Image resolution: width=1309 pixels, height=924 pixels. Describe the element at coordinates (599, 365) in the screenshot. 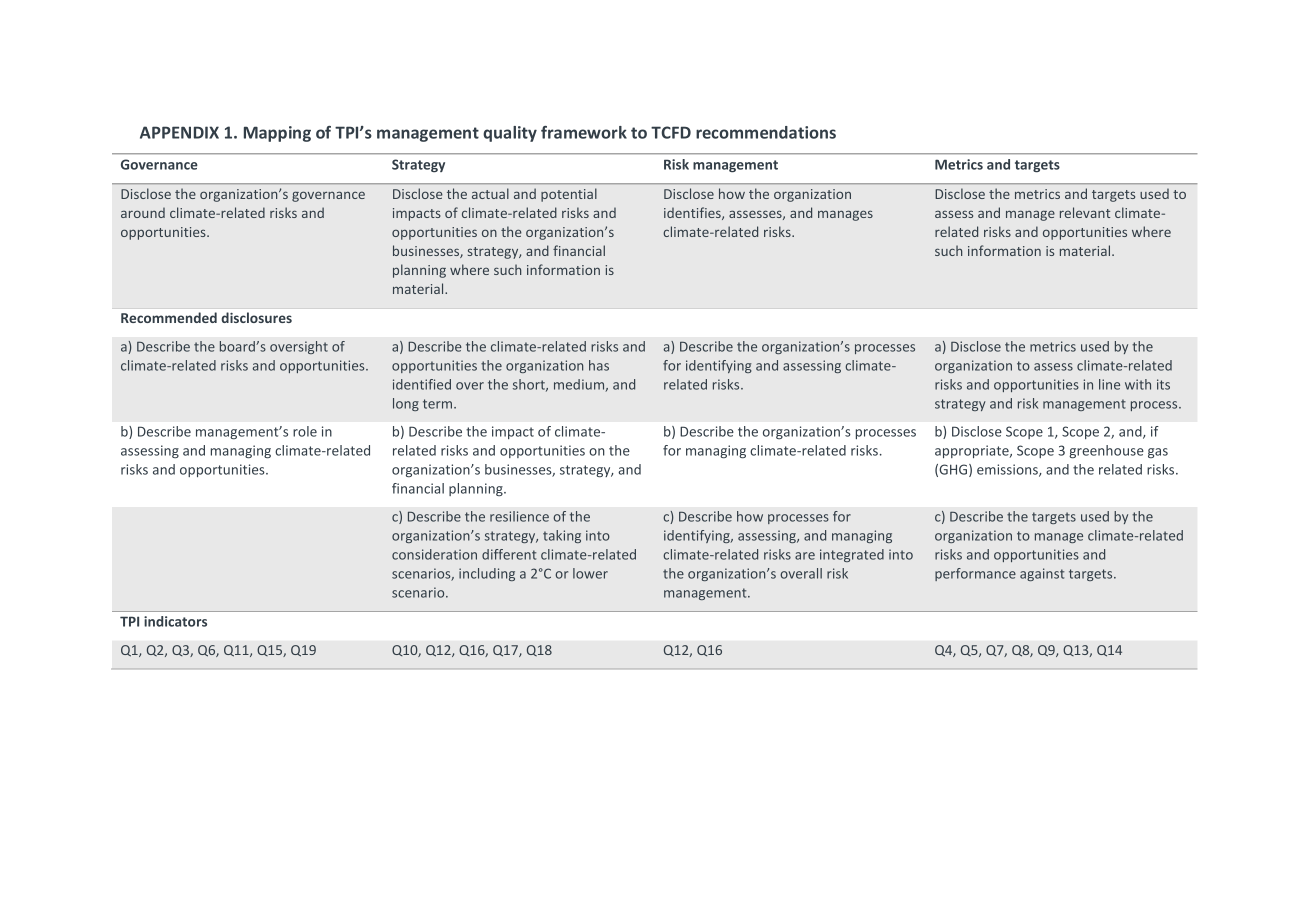

I see `has` at that location.
